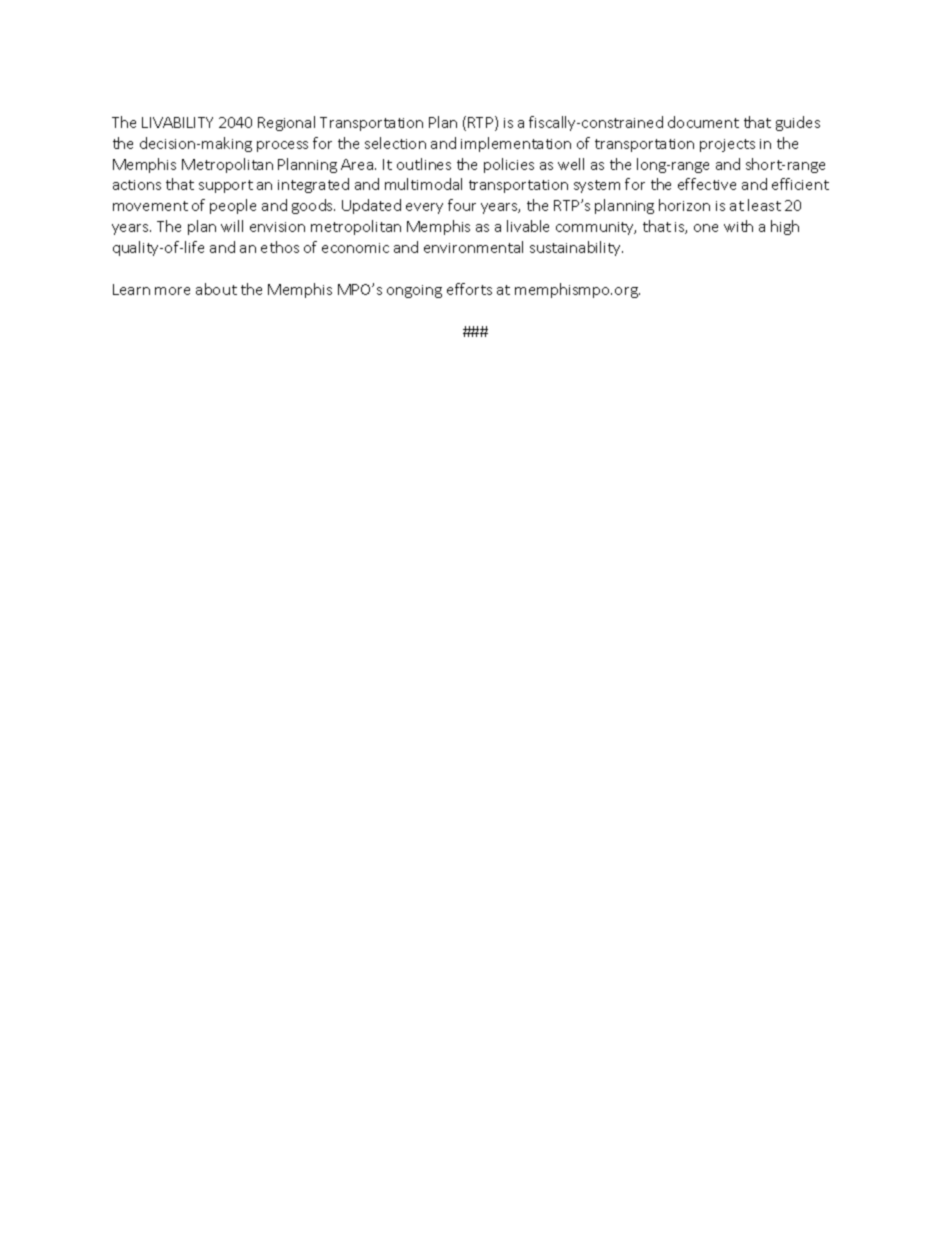  I want to click on one, so click(706, 228).
